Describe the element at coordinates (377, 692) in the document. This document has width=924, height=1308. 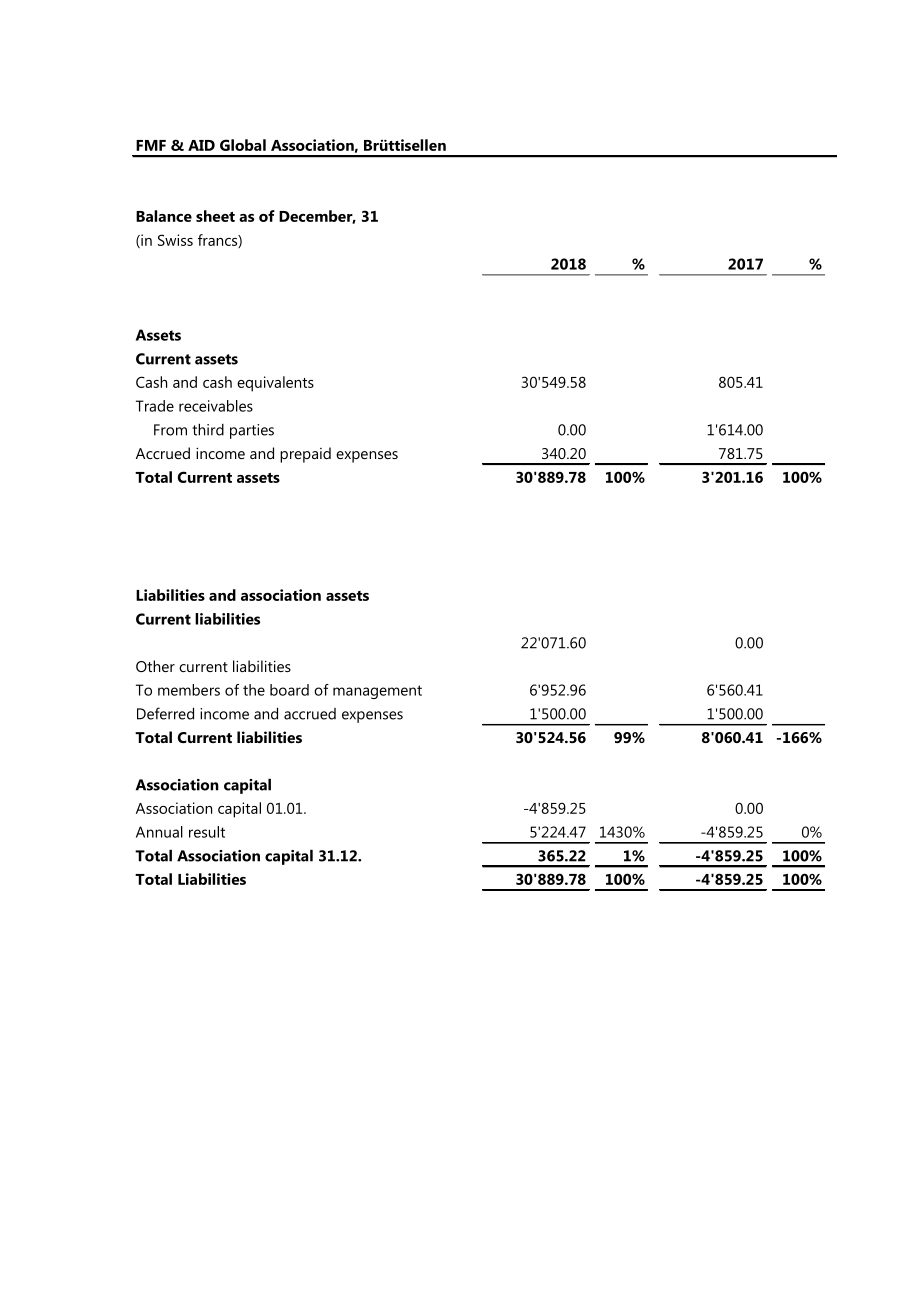
I see `management` at that location.
